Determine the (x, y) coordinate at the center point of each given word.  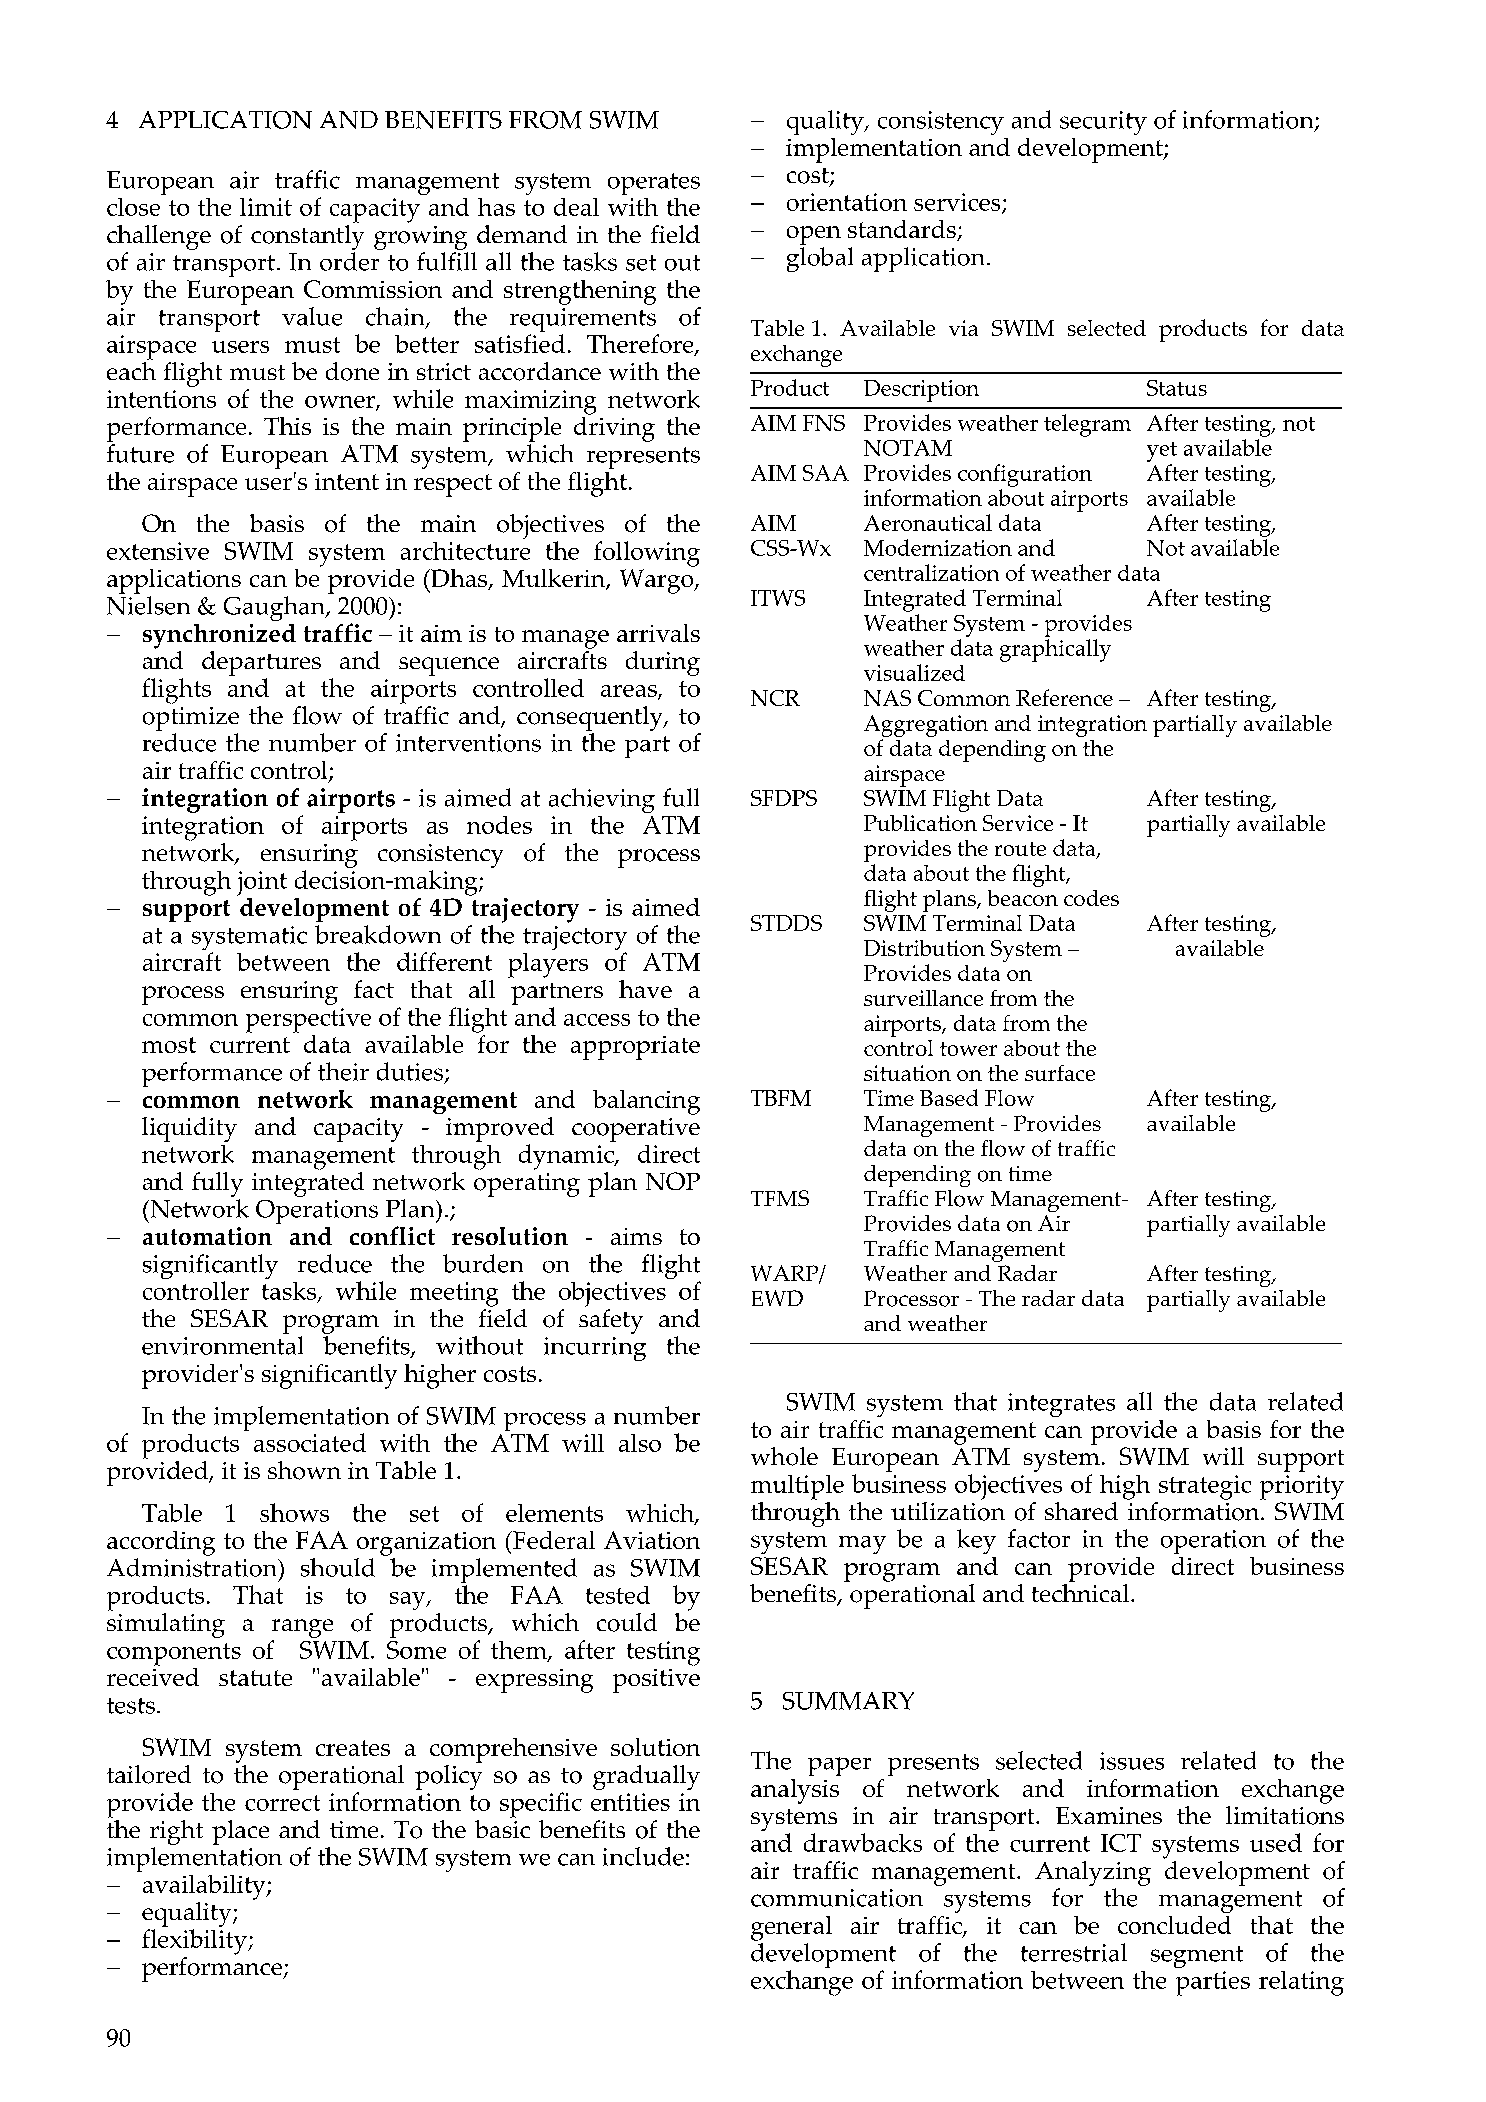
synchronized (219, 636)
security (1103, 123)
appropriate (635, 1048)
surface (1060, 1073)
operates (654, 184)
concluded (1174, 1925)
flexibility (195, 1942)
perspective (308, 1020)
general (791, 1928)
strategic (1205, 1487)
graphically (1055, 650)
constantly (307, 236)
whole (784, 1456)
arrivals (658, 633)
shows (294, 1512)
